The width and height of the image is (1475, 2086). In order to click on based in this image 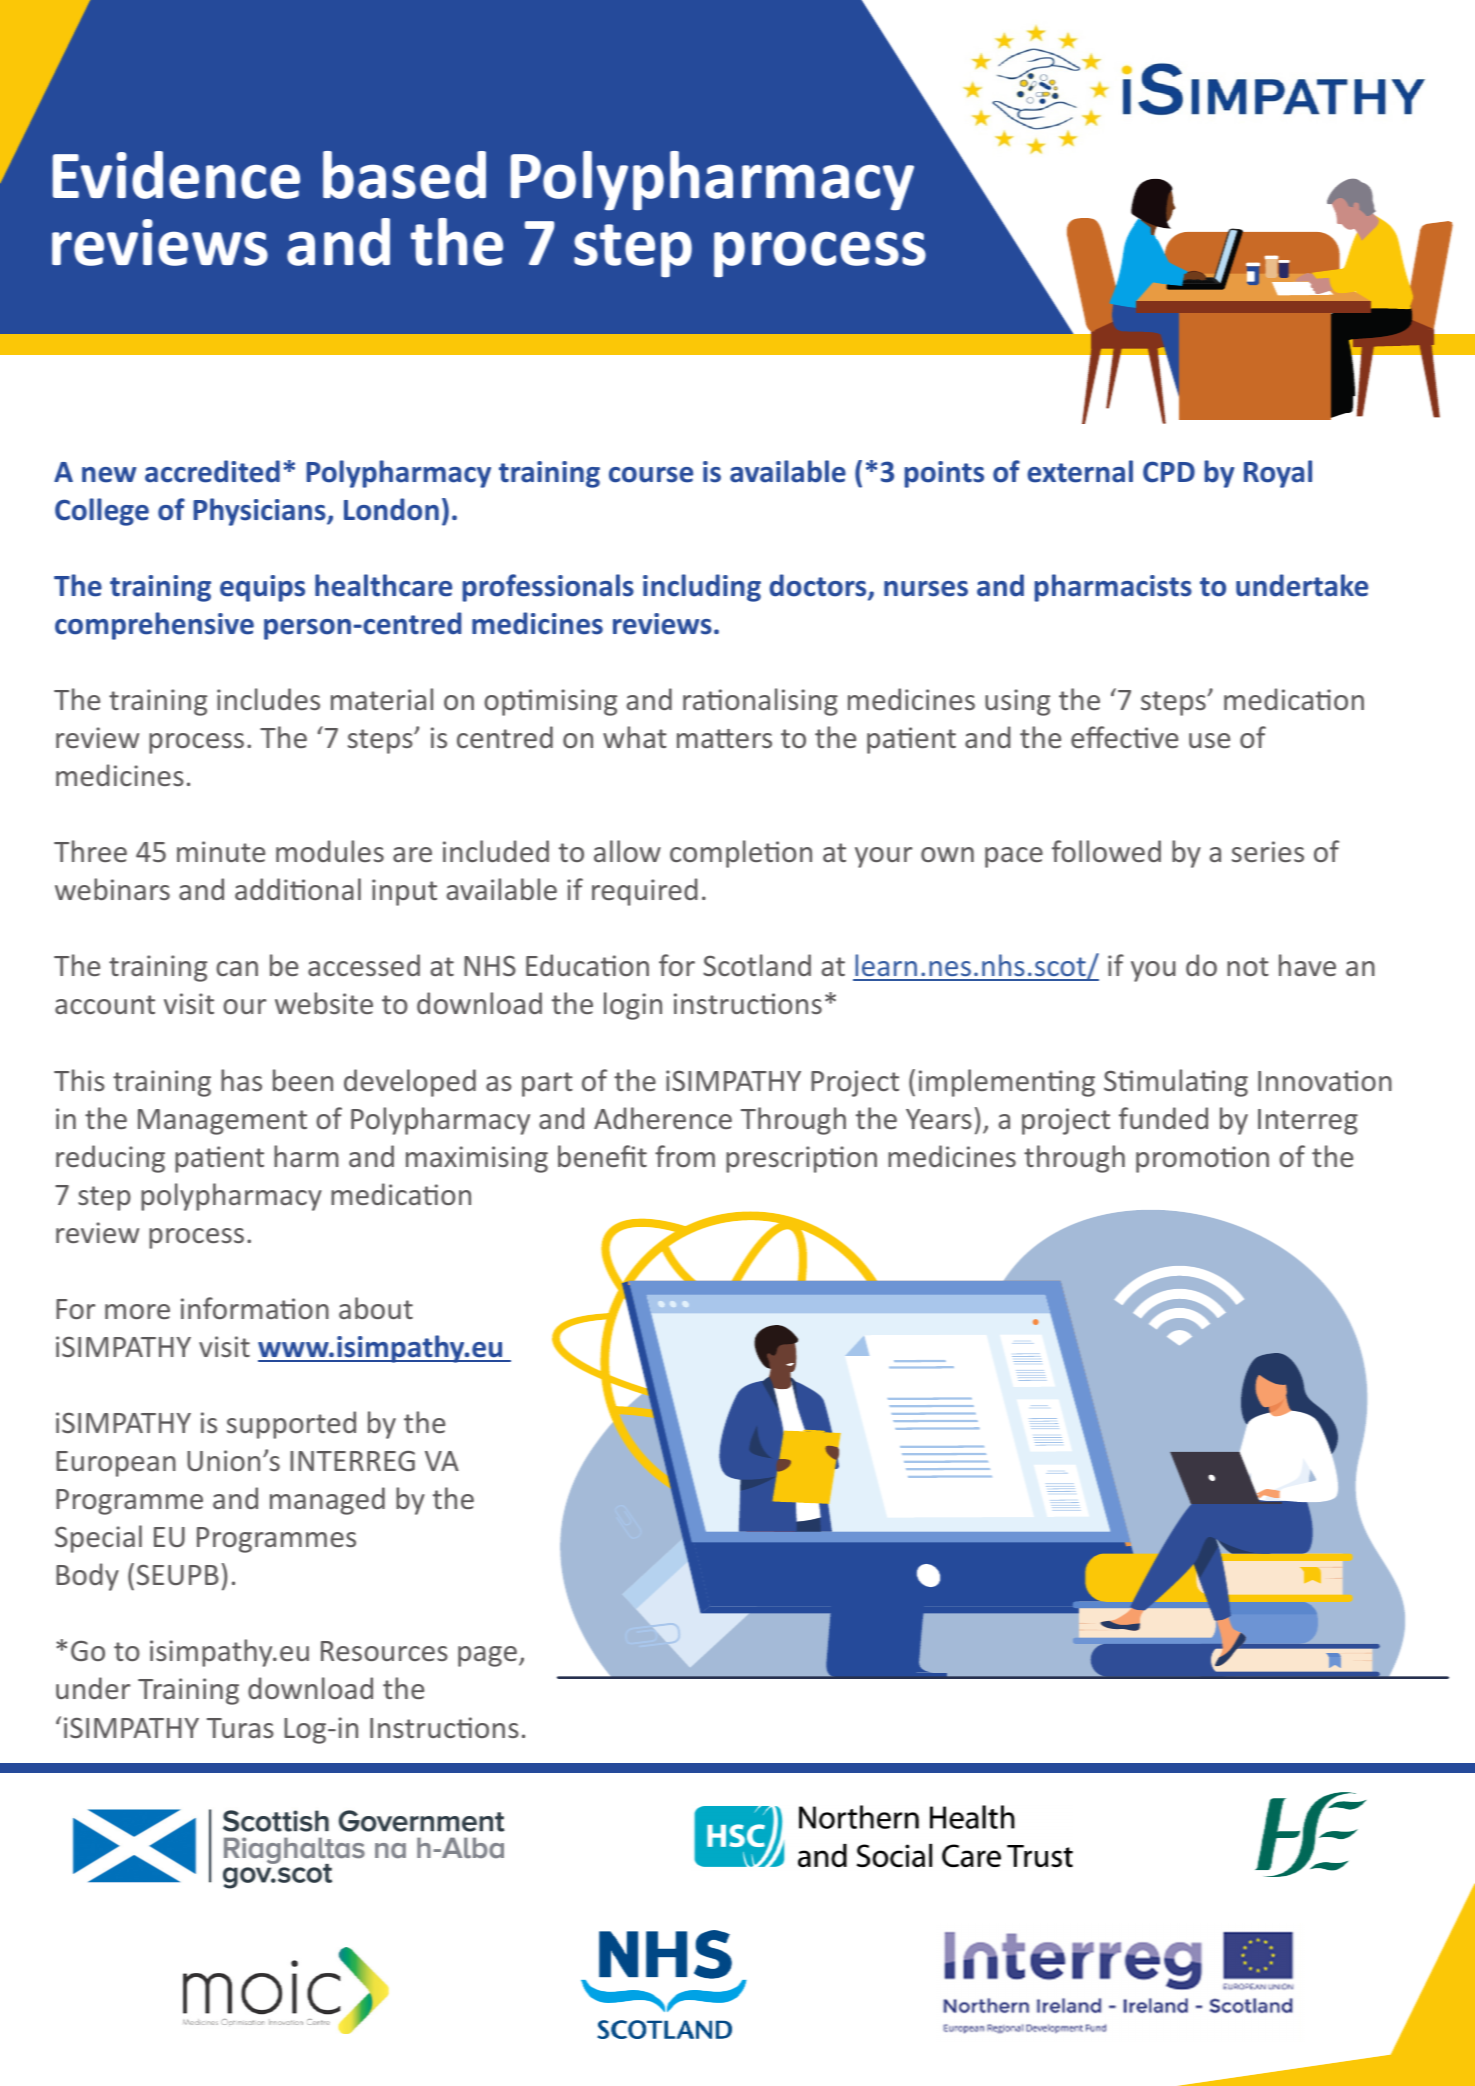, I will do `click(404, 175)`.
